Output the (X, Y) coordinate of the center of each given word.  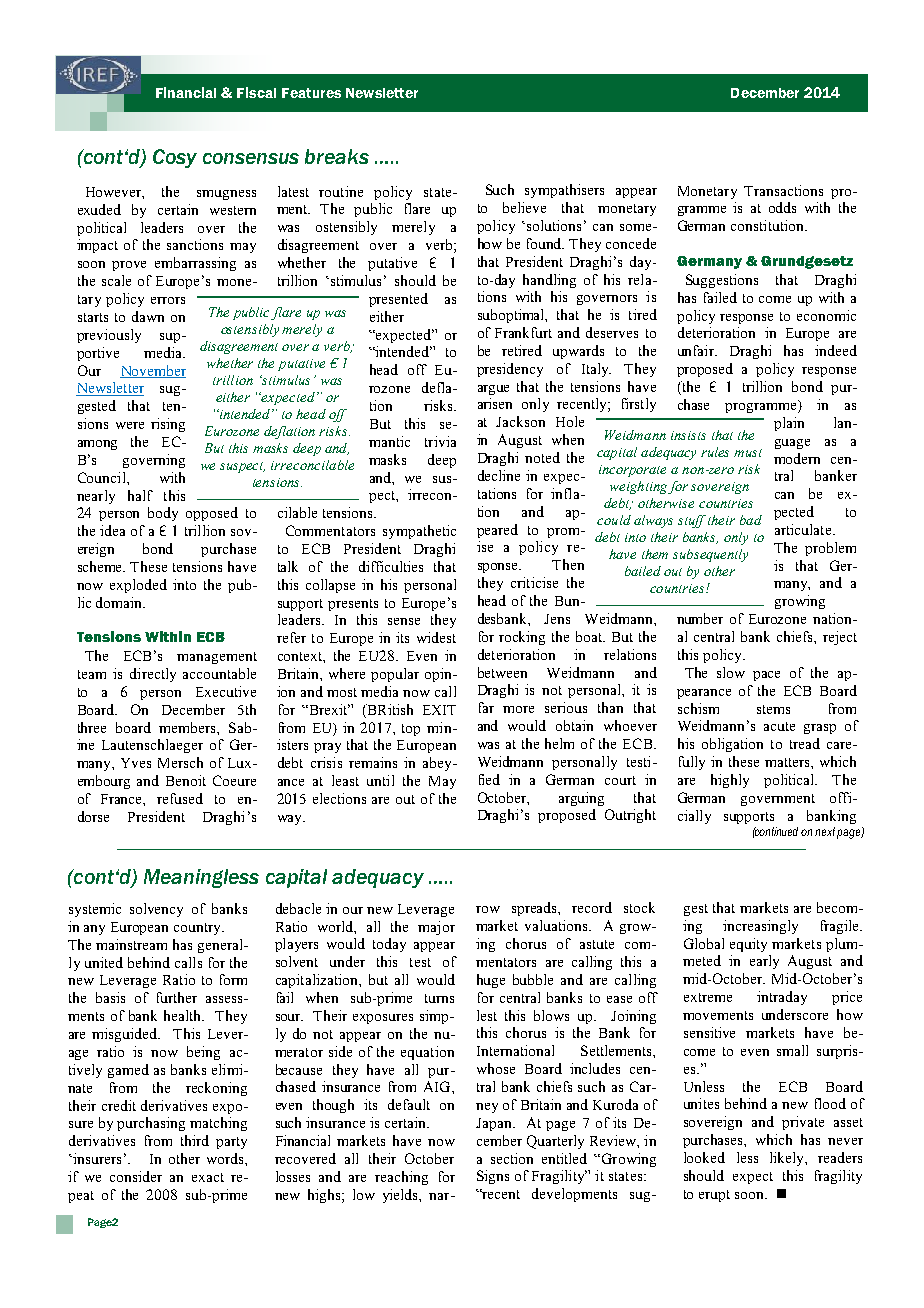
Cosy (175, 158)
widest (436, 637)
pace (766, 676)
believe (524, 207)
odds (782, 207)
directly (153, 675)
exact (208, 1177)
